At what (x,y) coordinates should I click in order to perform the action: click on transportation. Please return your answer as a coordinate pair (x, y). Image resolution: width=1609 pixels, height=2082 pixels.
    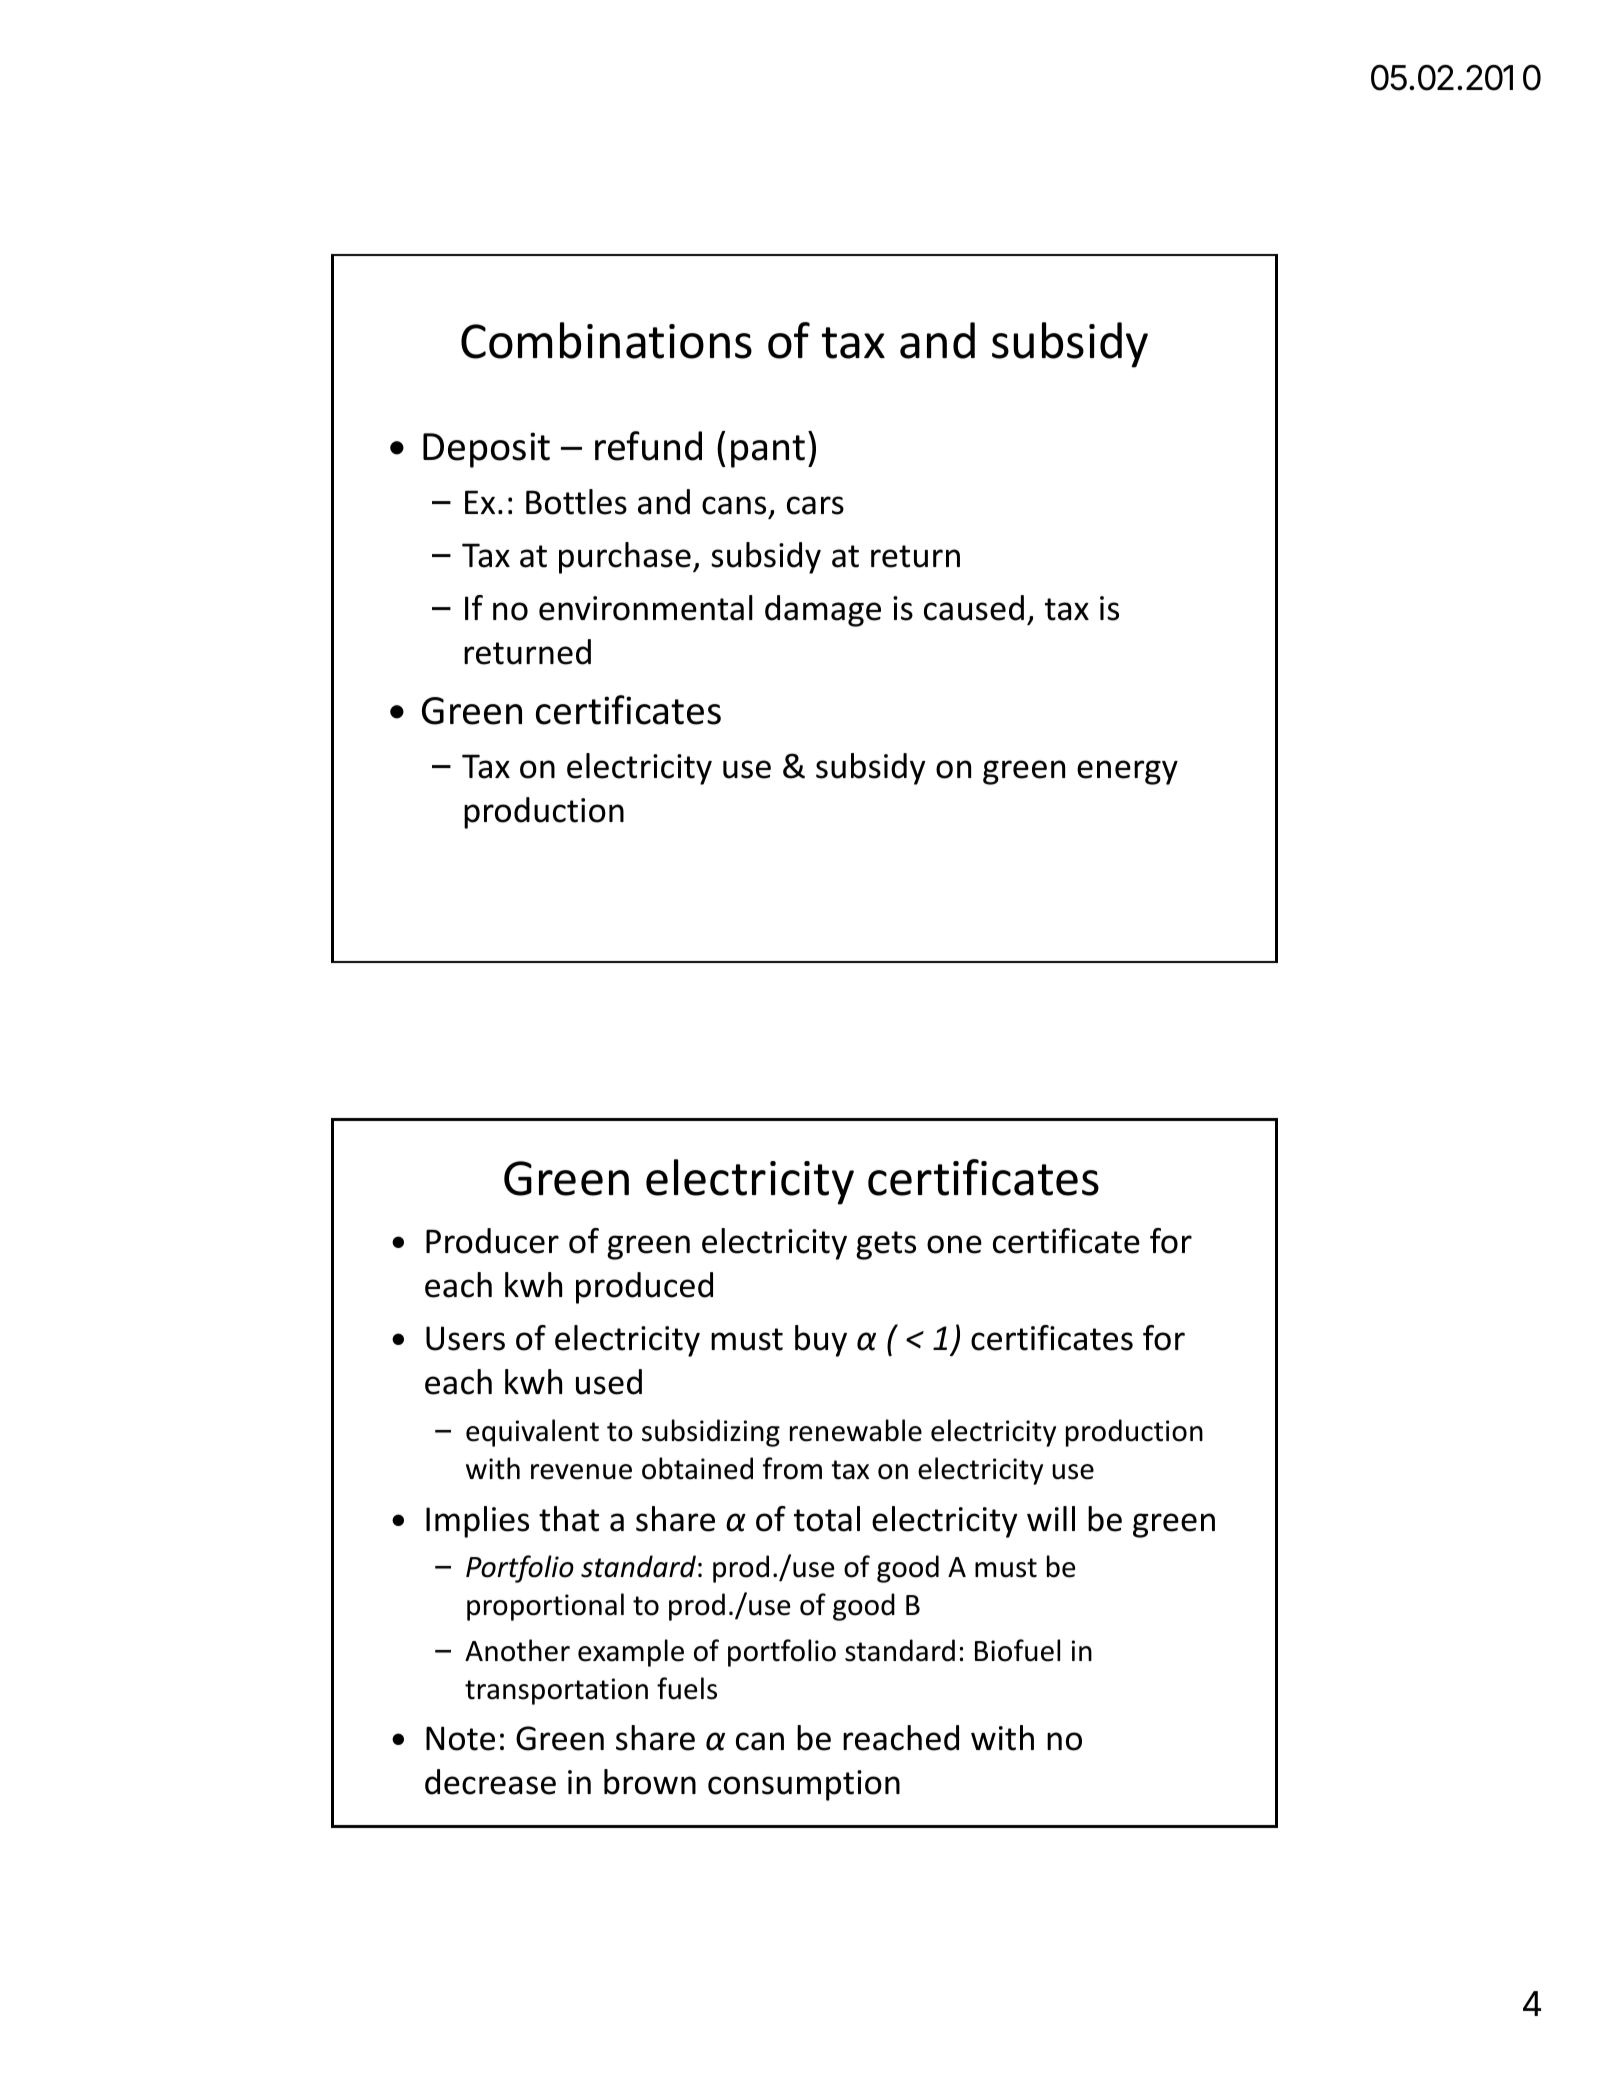
    Looking at the image, I should click on (556, 1691).
